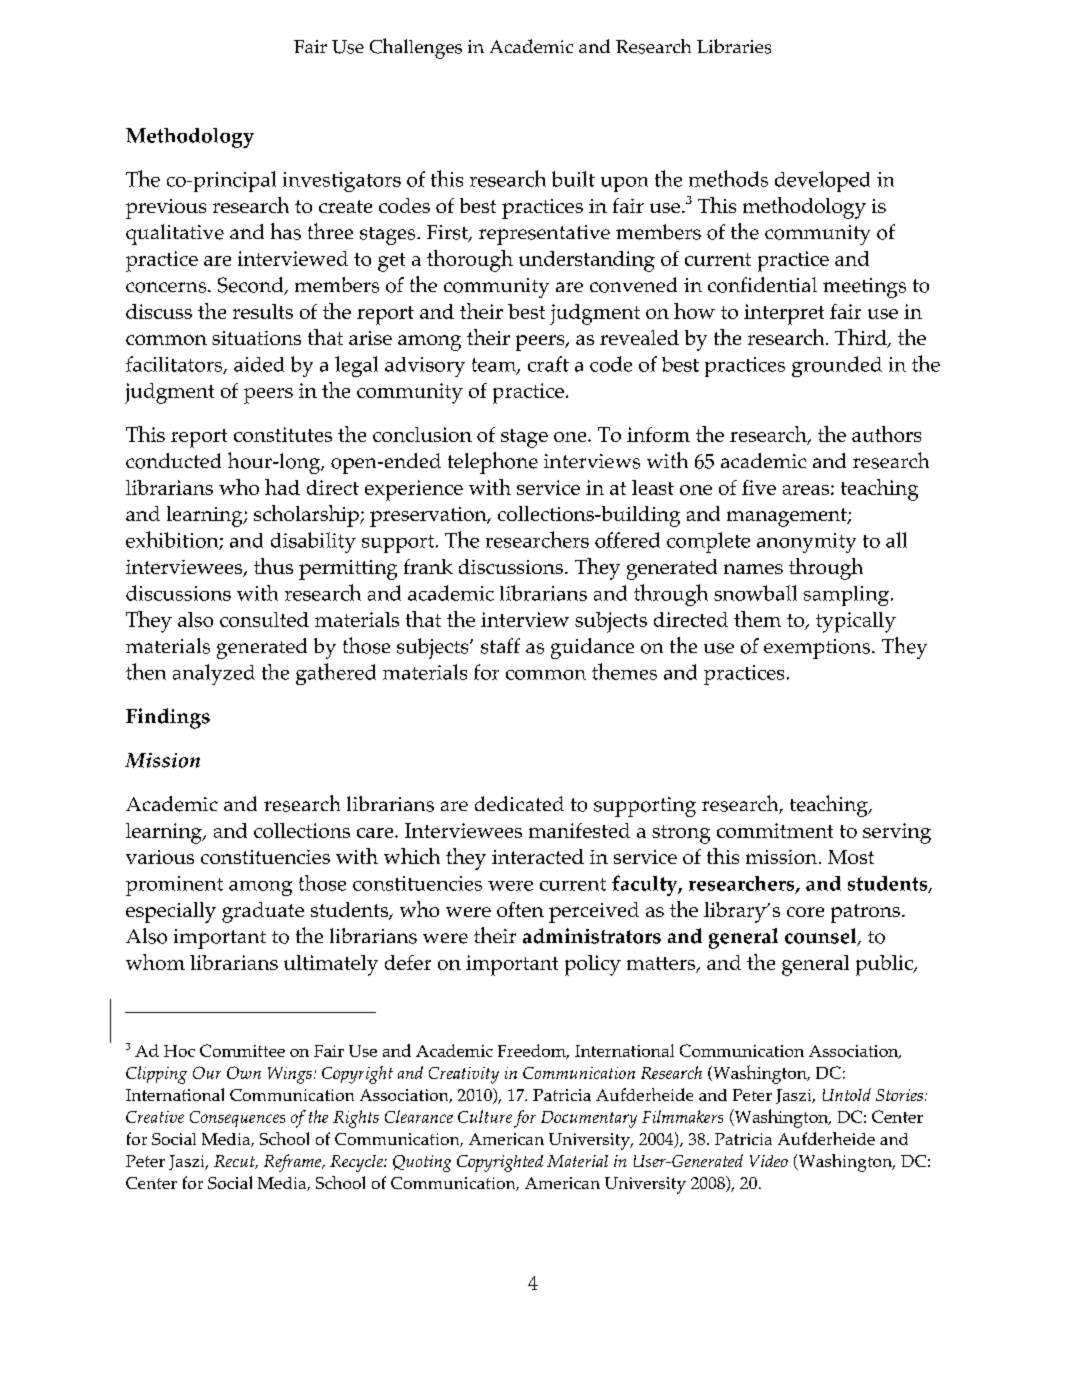  Describe the element at coordinates (734, 46) in the screenshot. I see `Libraries` at that location.
